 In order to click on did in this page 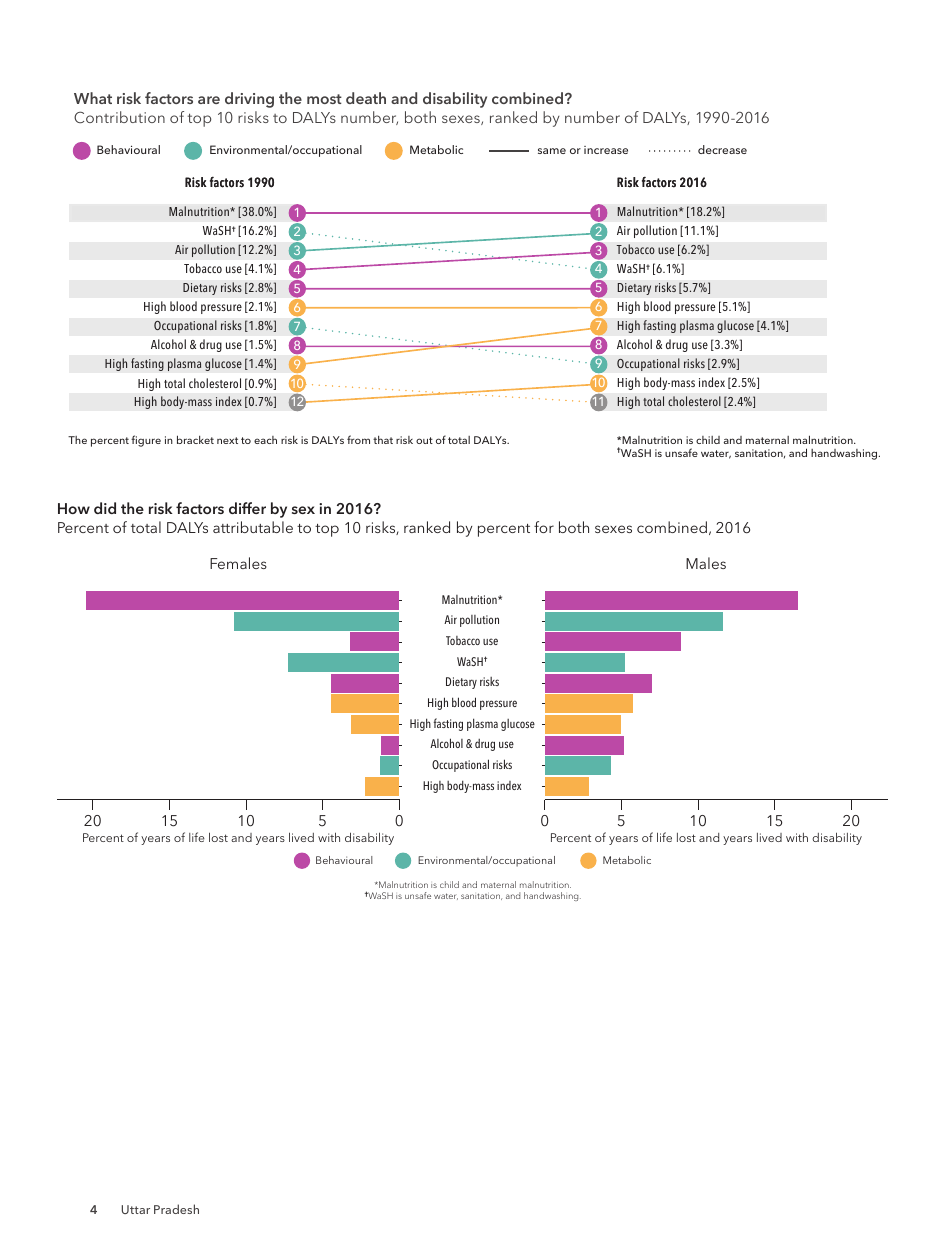, I will do `click(105, 508)`.
